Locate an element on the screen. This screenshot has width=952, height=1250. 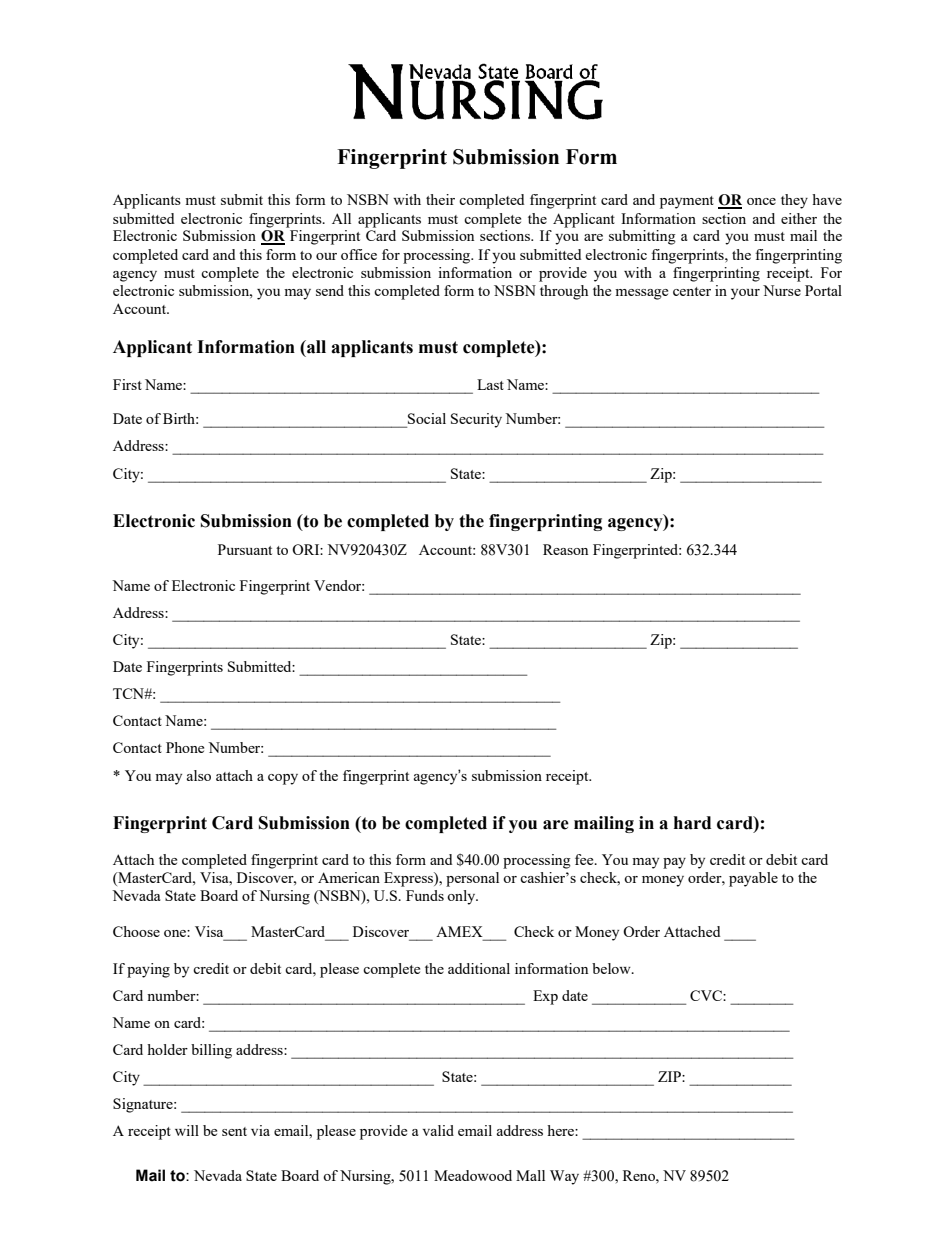
valid is located at coordinates (438, 1130).
